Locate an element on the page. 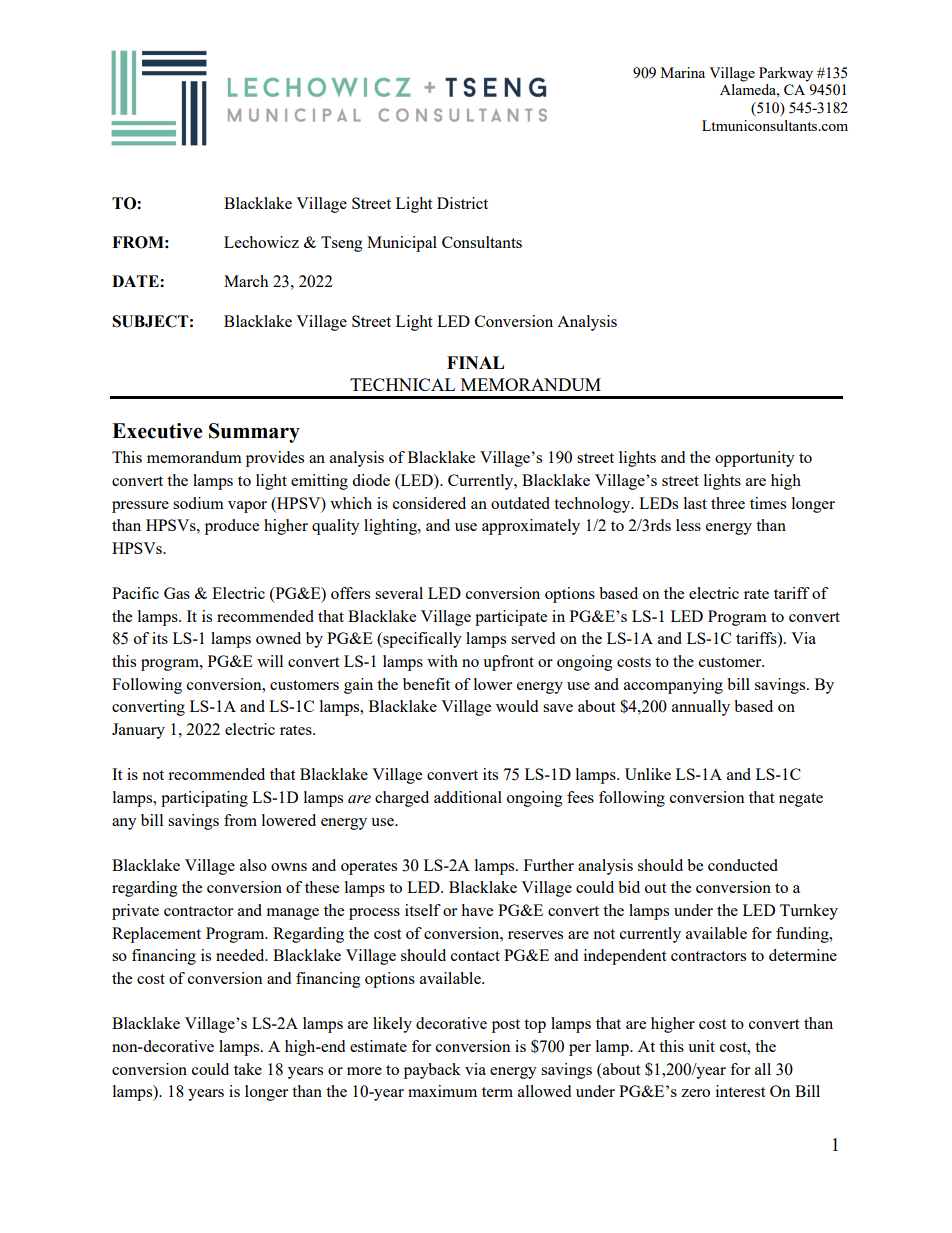 The image size is (952, 1233). FINAL is located at coordinates (475, 362).
